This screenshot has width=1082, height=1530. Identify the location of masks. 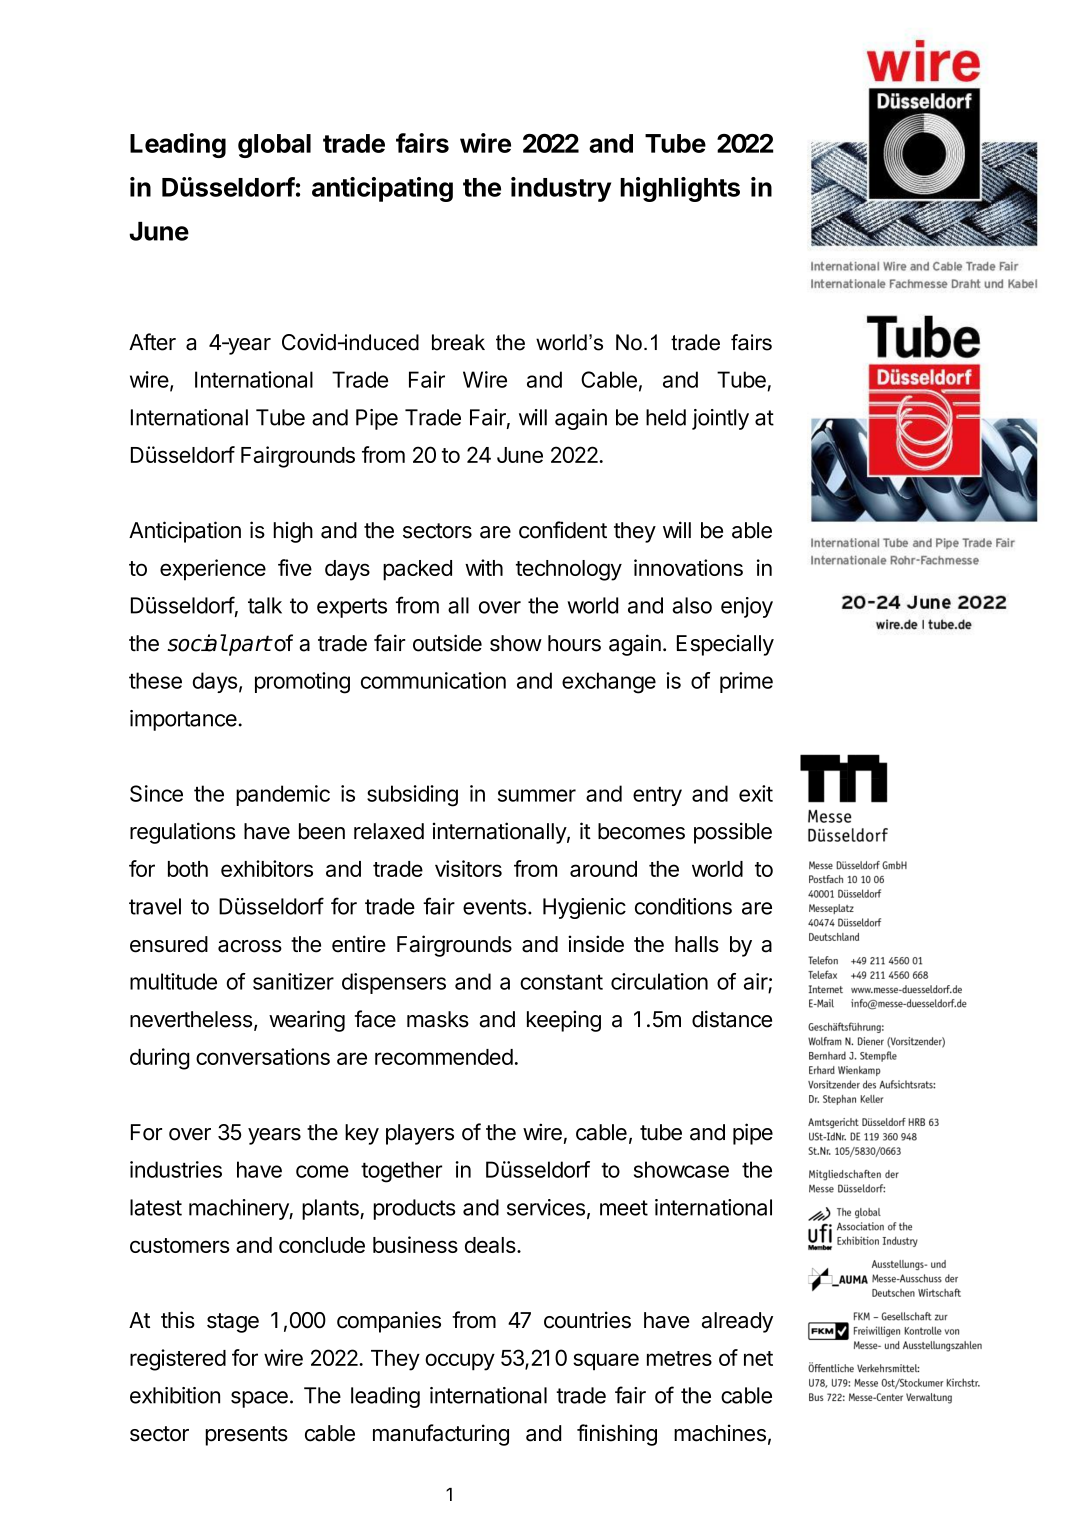
(438, 1019).
